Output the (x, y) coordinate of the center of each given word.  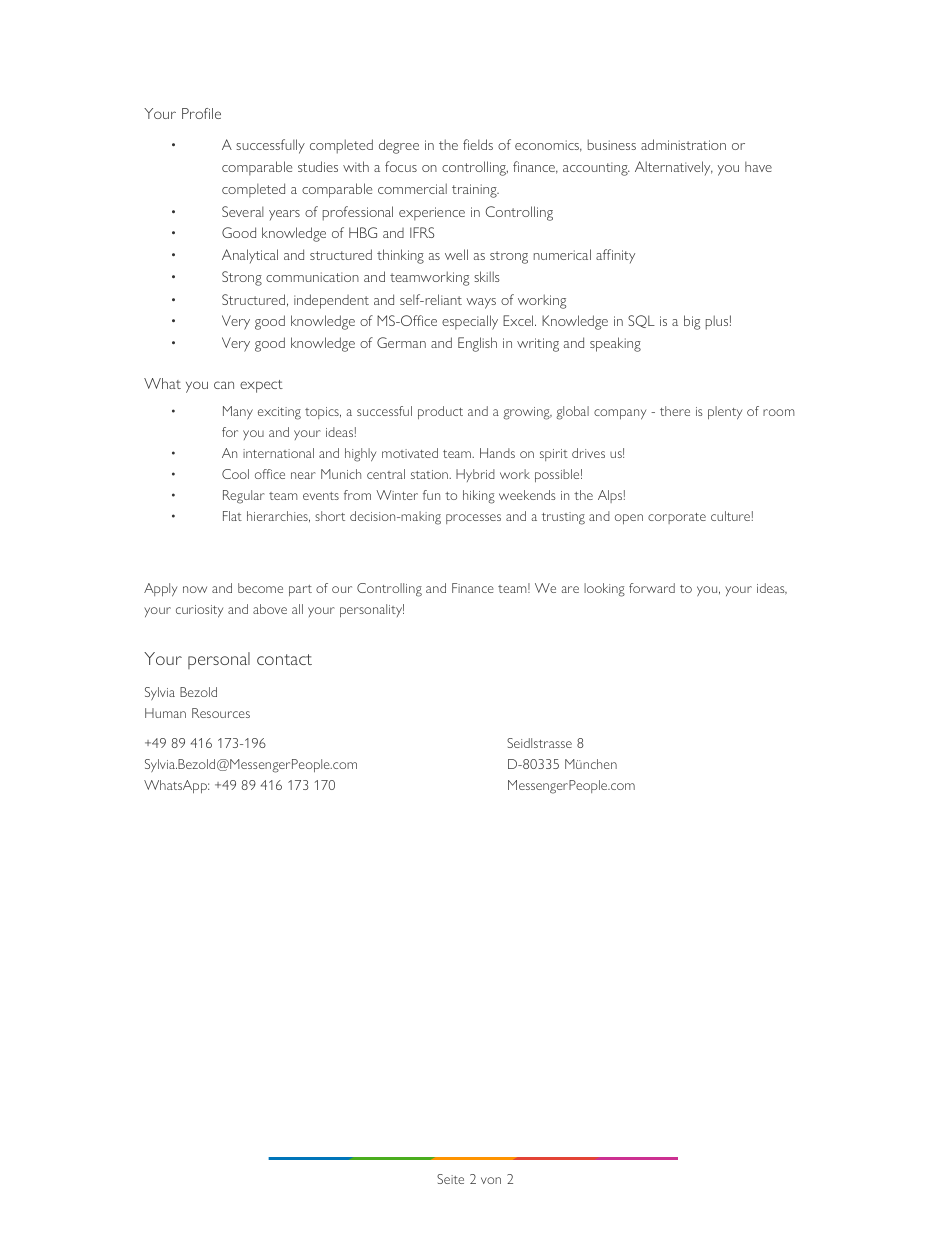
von (491, 1180)
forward (652, 588)
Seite (450, 1179)
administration (683, 144)
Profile (201, 113)
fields (478, 144)
